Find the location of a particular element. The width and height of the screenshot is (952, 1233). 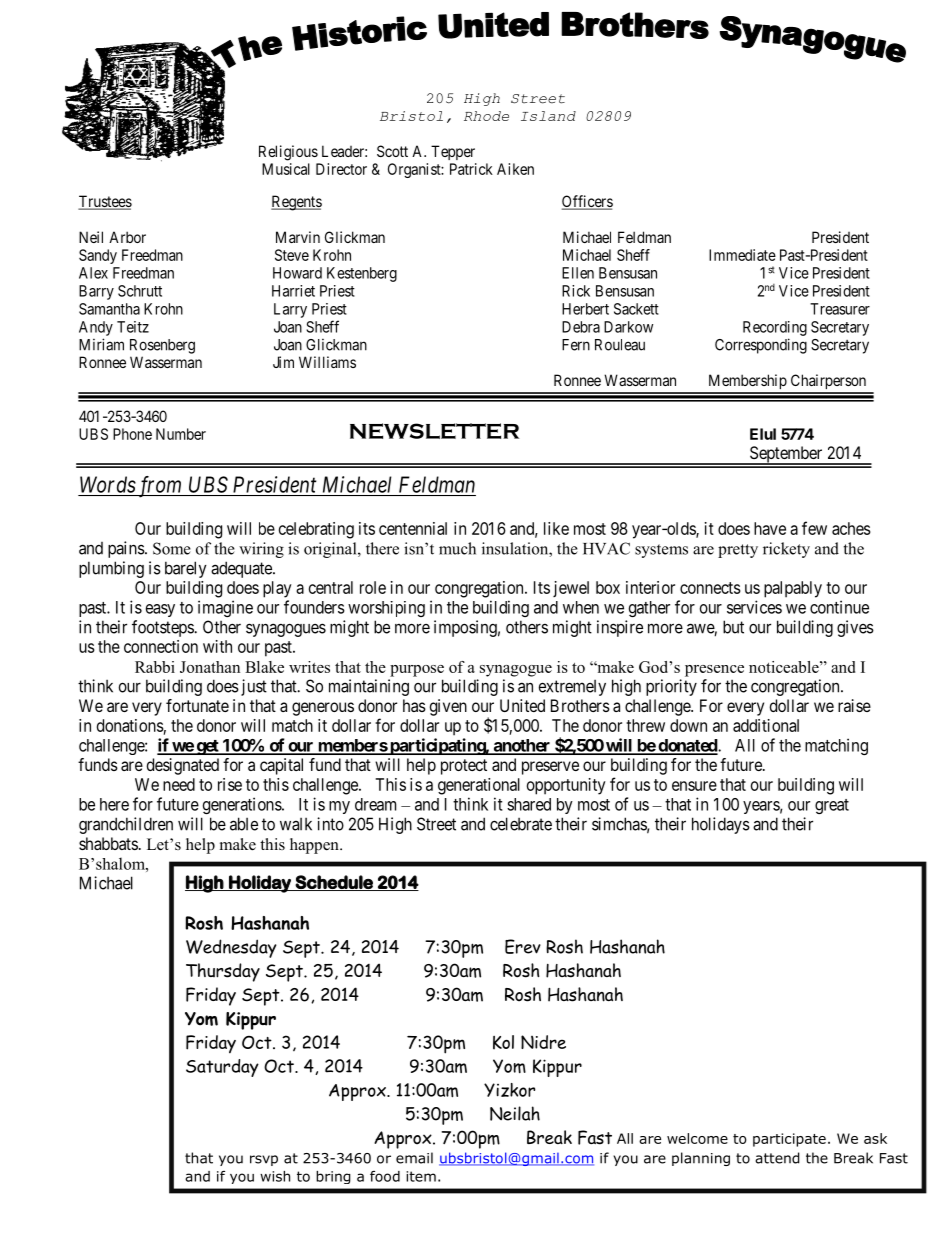

connection is located at coordinates (161, 646).
